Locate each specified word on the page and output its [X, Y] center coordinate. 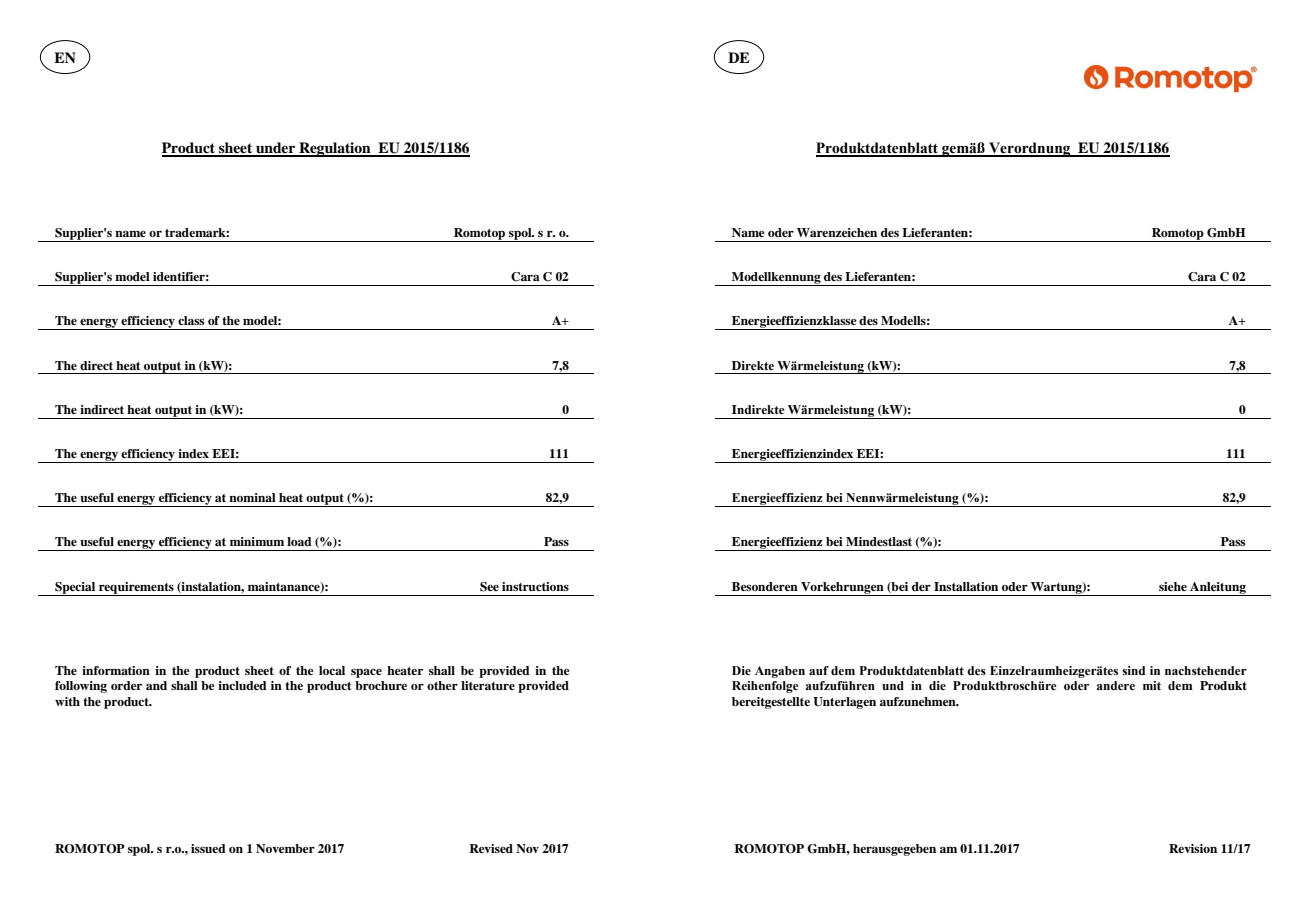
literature [488, 685]
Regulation [335, 149]
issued [208, 848]
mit [1152, 685]
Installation [966, 586]
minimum [257, 541]
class [191, 320]
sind [1133, 670]
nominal [252, 497]
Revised [491, 848]
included [242, 685]
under [276, 149]
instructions [535, 586]
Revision [1193, 848]
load [299, 541]
